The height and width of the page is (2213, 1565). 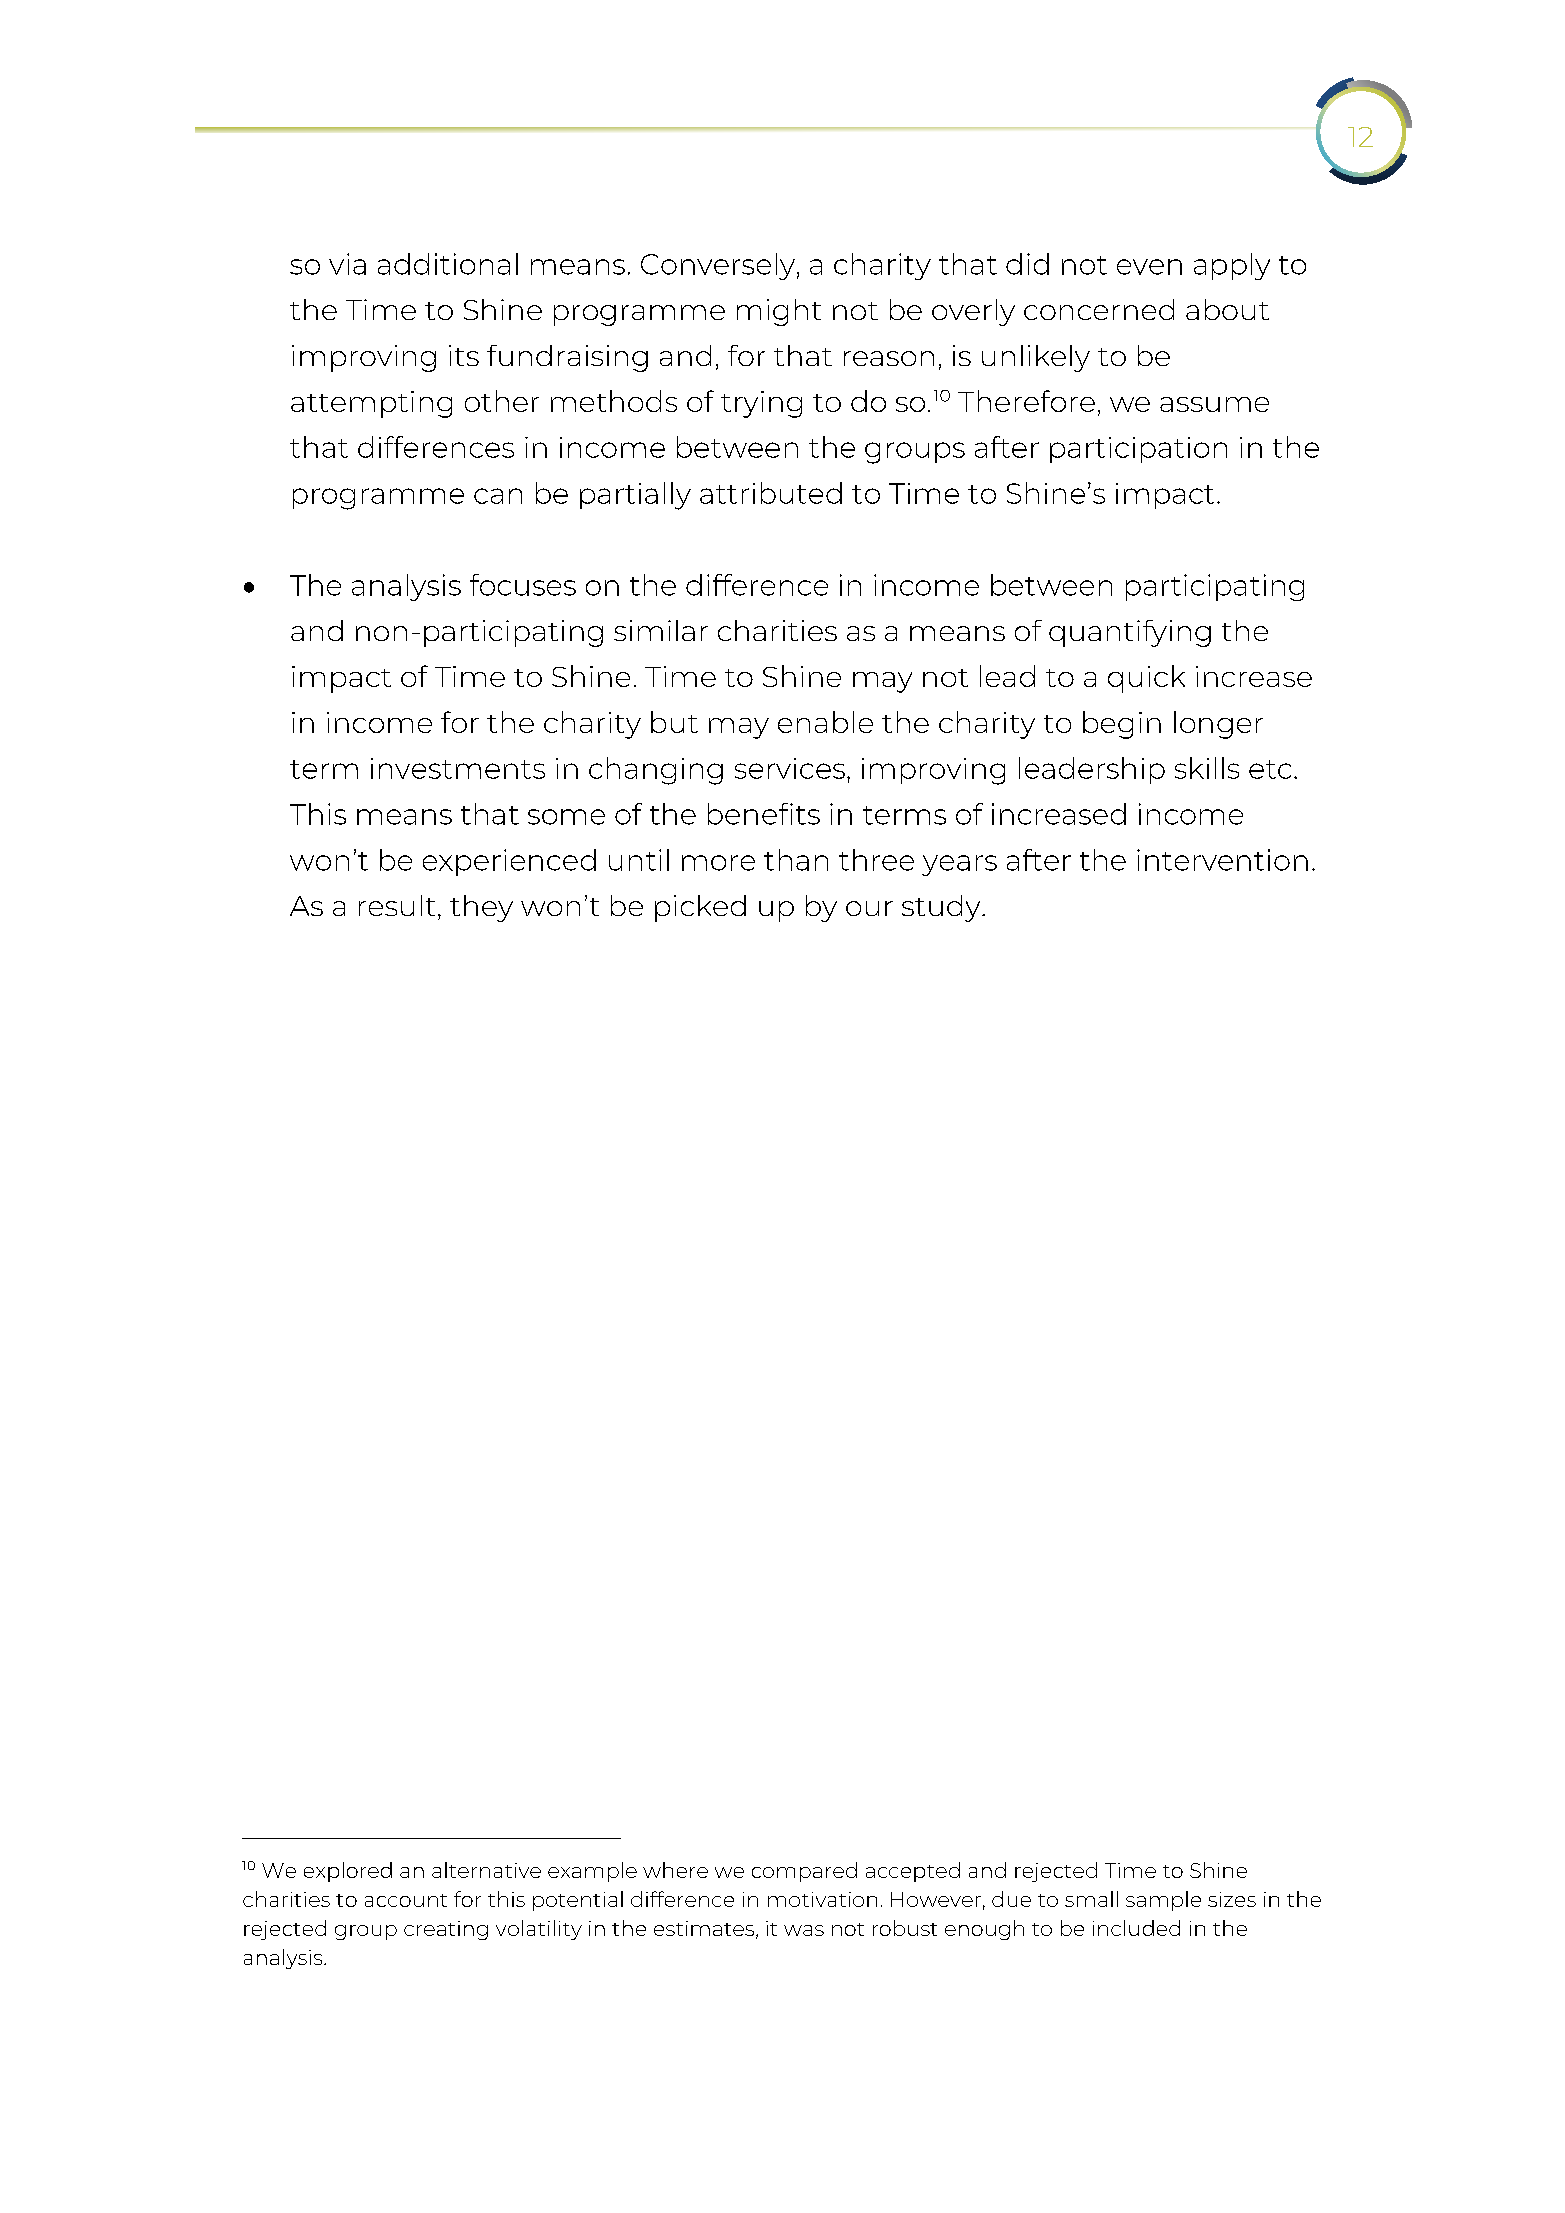 What do you see at coordinates (446, 1930) in the page?
I see `creating` at bounding box center [446, 1930].
